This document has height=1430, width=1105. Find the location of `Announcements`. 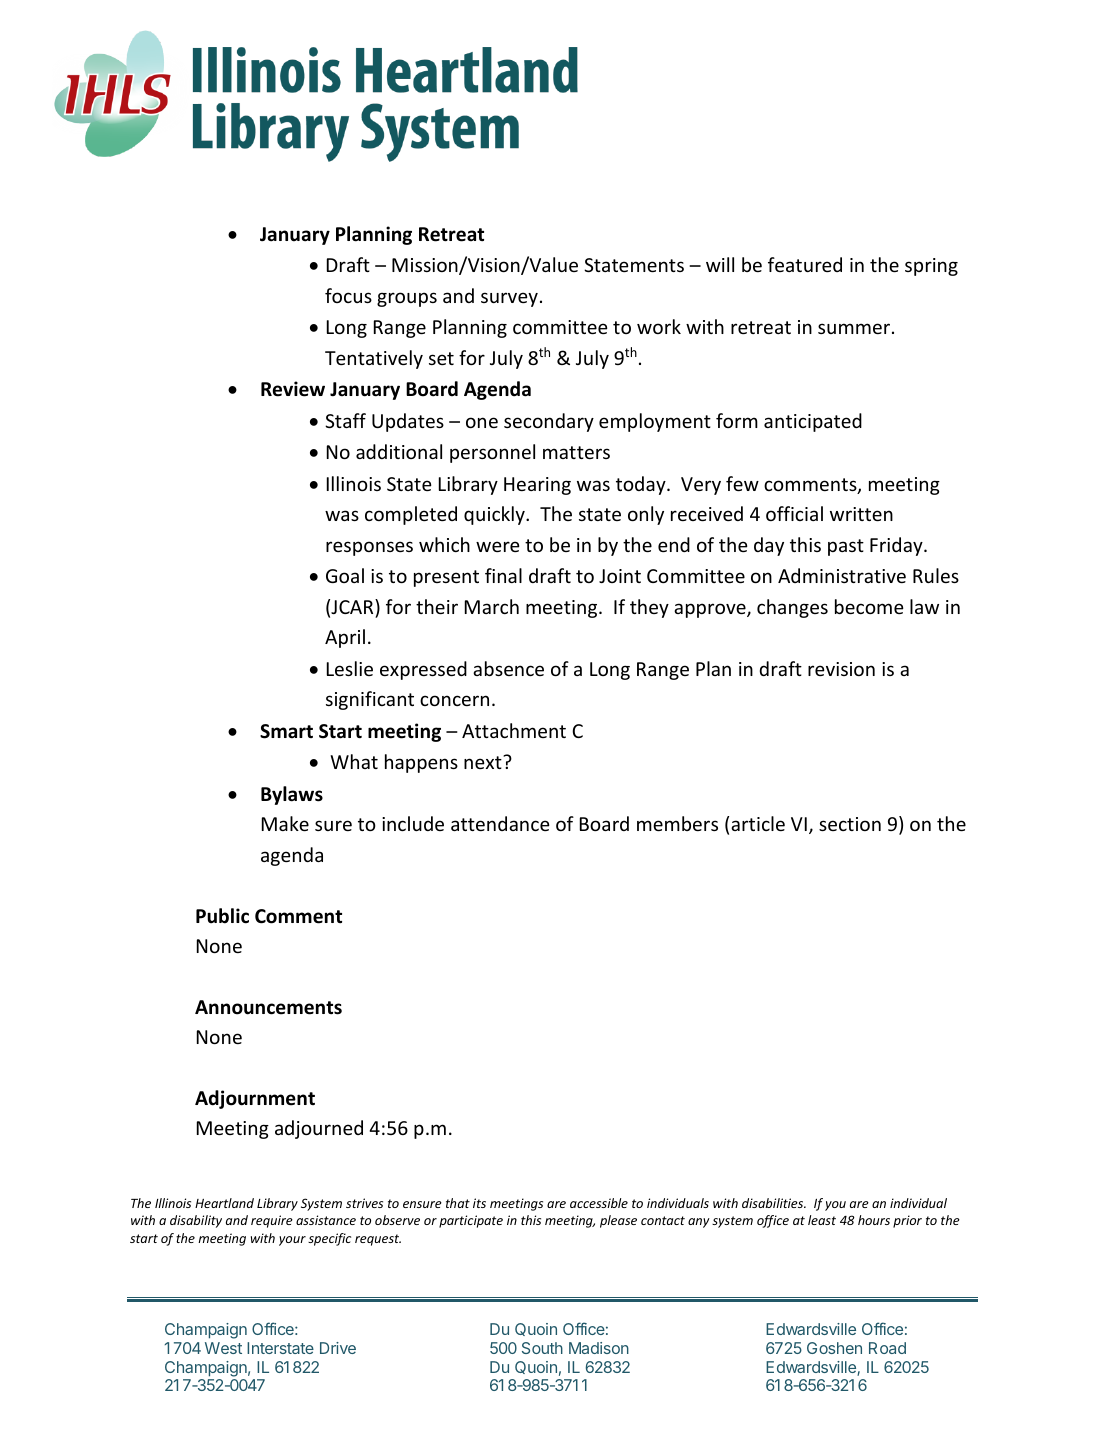

Announcements is located at coordinates (268, 1007).
